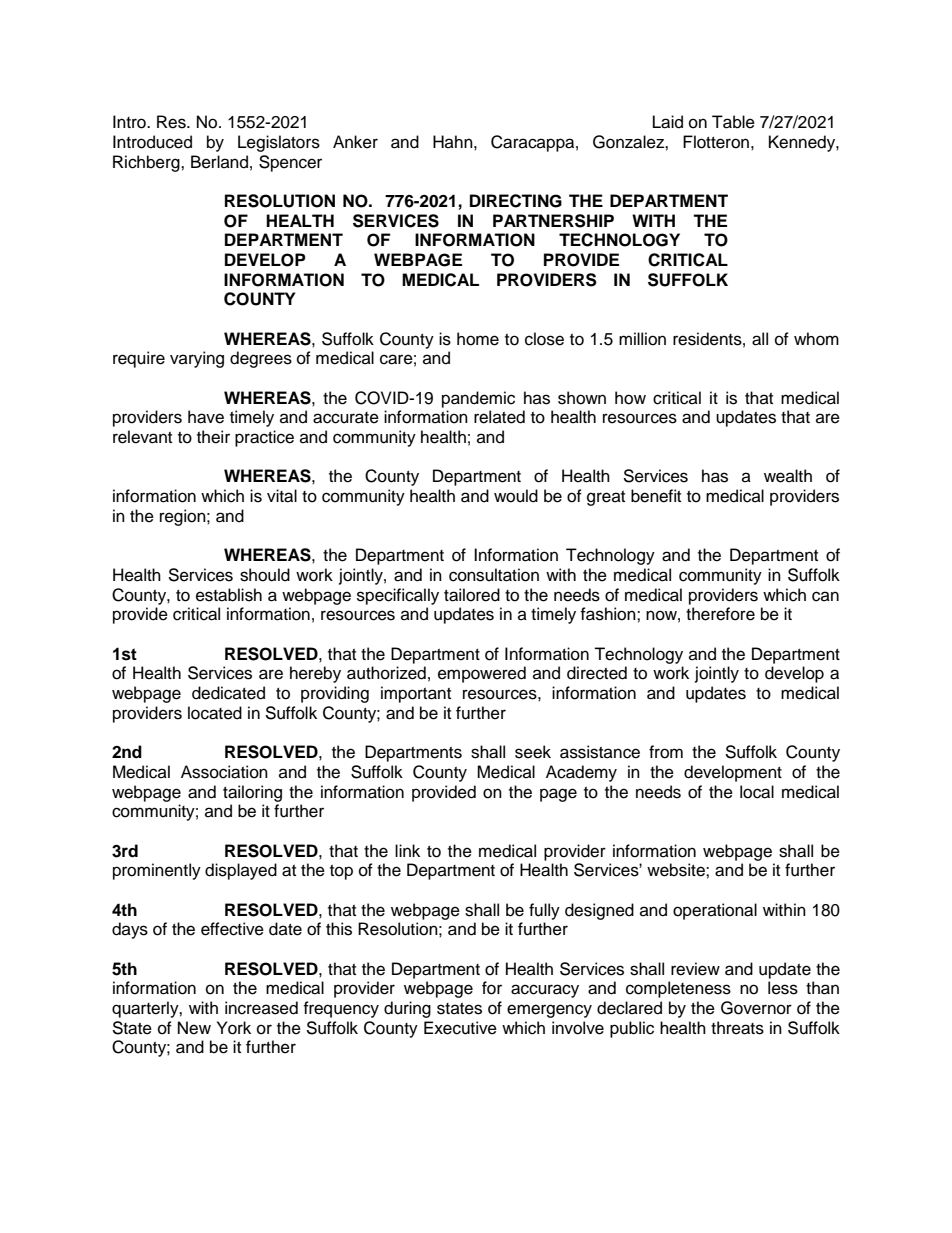 The image size is (952, 1233). I want to click on DIRECTING, so click(516, 201).
